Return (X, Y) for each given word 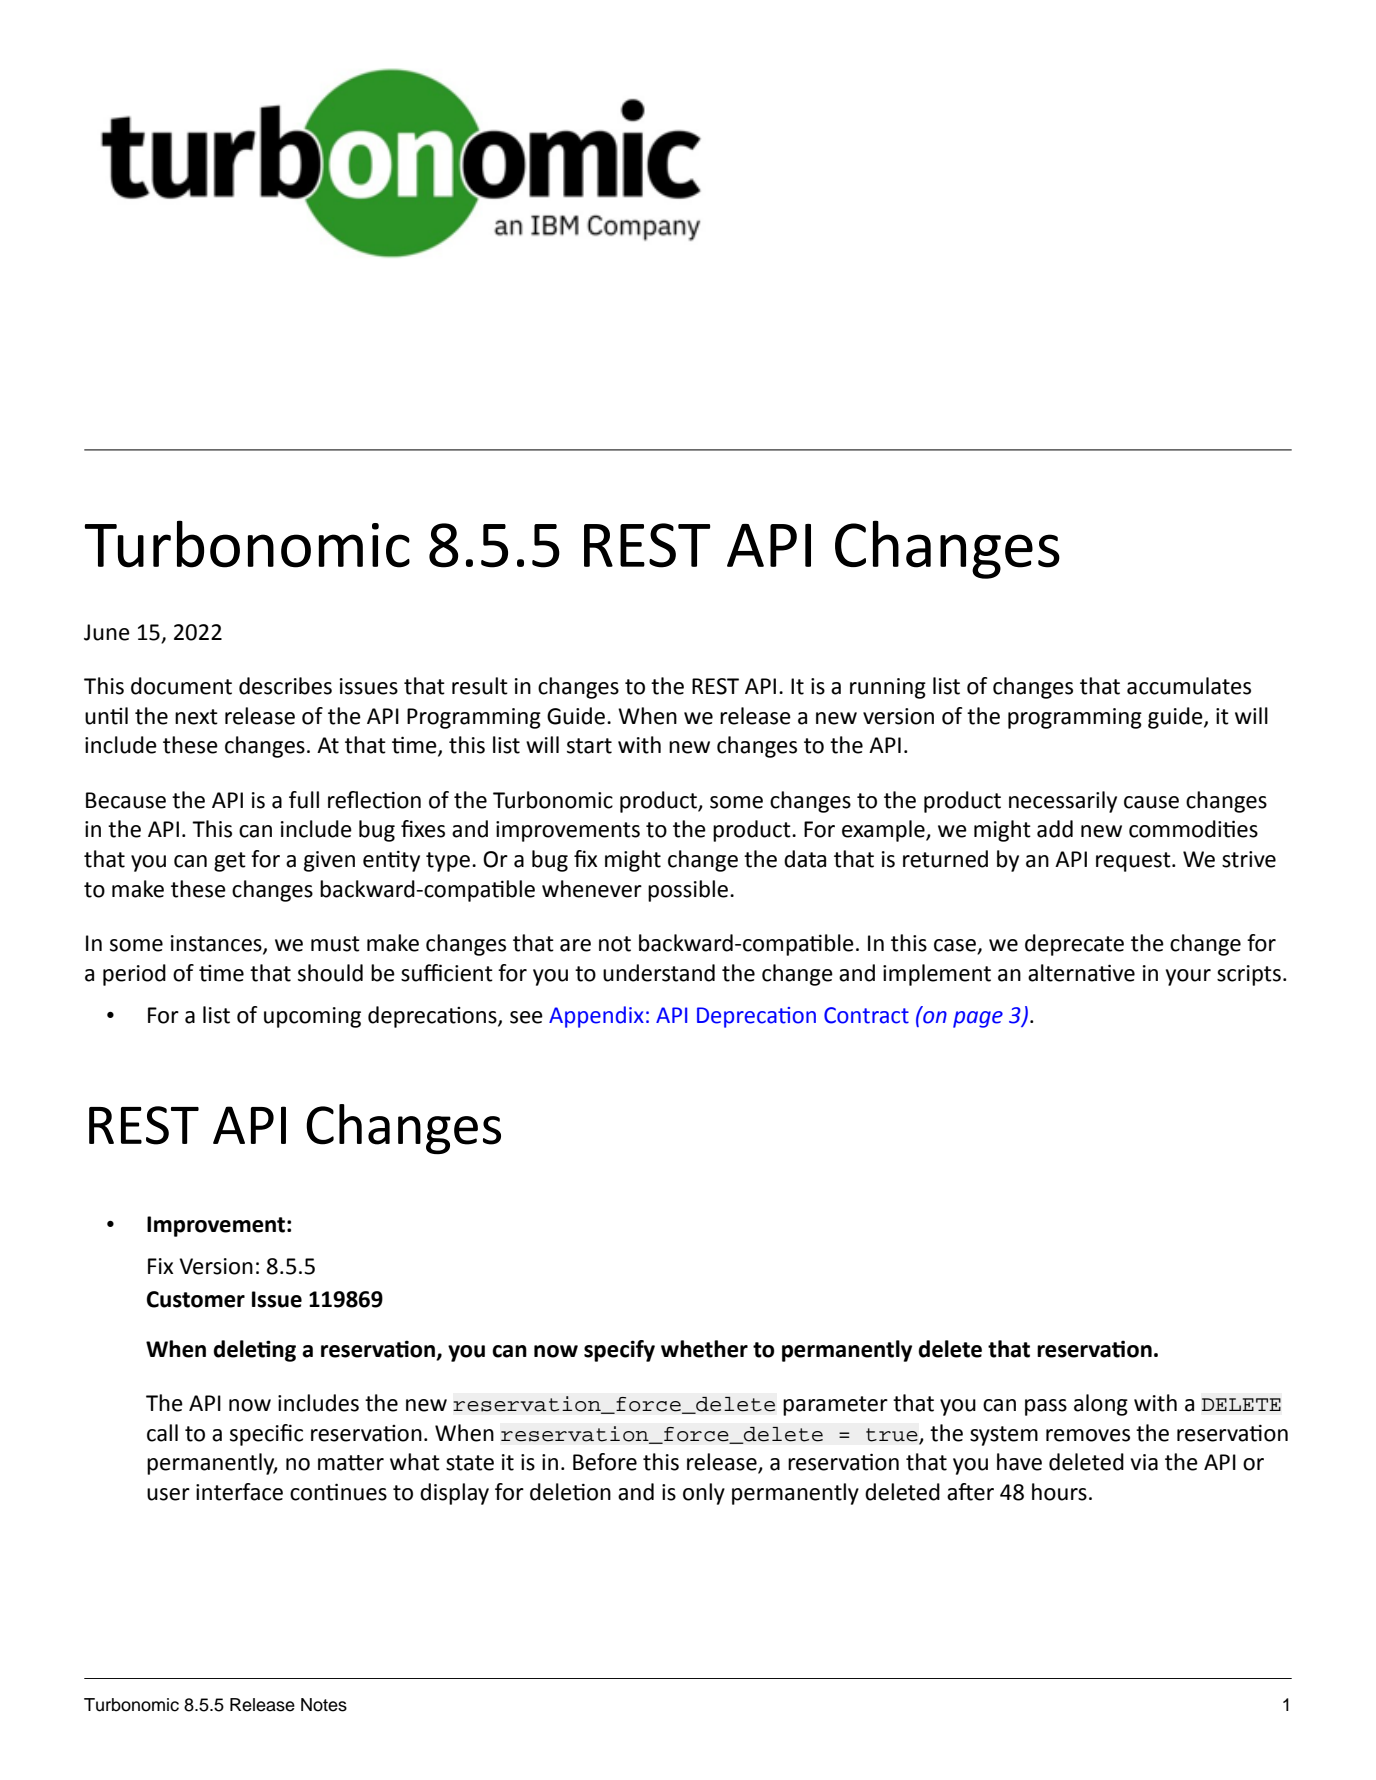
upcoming (312, 1017)
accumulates (1189, 686)
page (978, 1019)
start (589, 746)
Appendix (596, 1017)
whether (704, 1349)
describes (285, 686)
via (1144, 1462)
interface (239, 1492)
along (1101, 1405)
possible (688, 891)
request (1134, 862)
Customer (196, 1299)
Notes (324, 1705)
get (230, 862)
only (704, 1494)
